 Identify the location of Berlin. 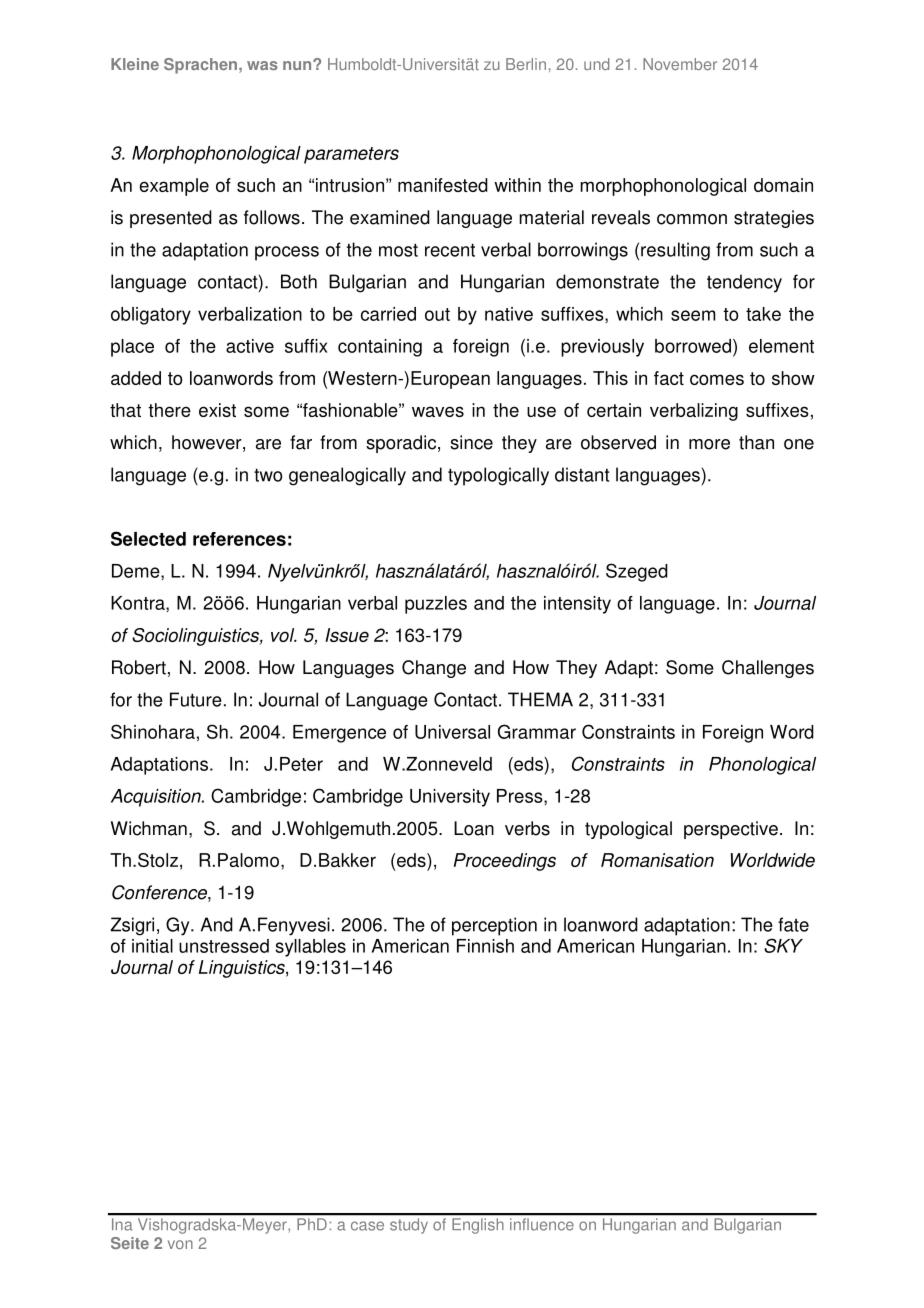
(526, 64).
